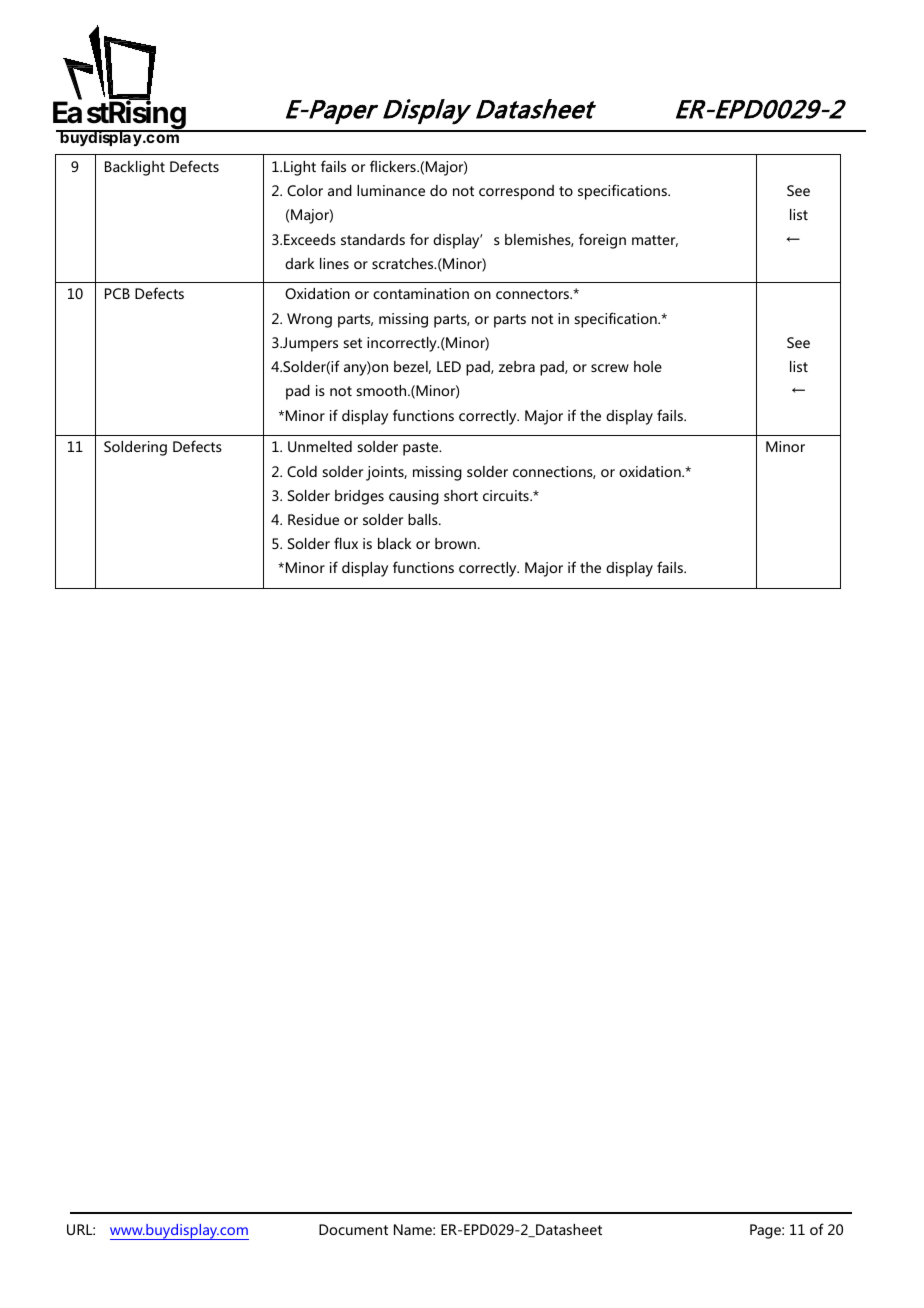 The height and width of the page is (1308, 924). What do you see at coordinates (302, 471) in the page?
I see `Cold` at bounding box center [302, 471].
